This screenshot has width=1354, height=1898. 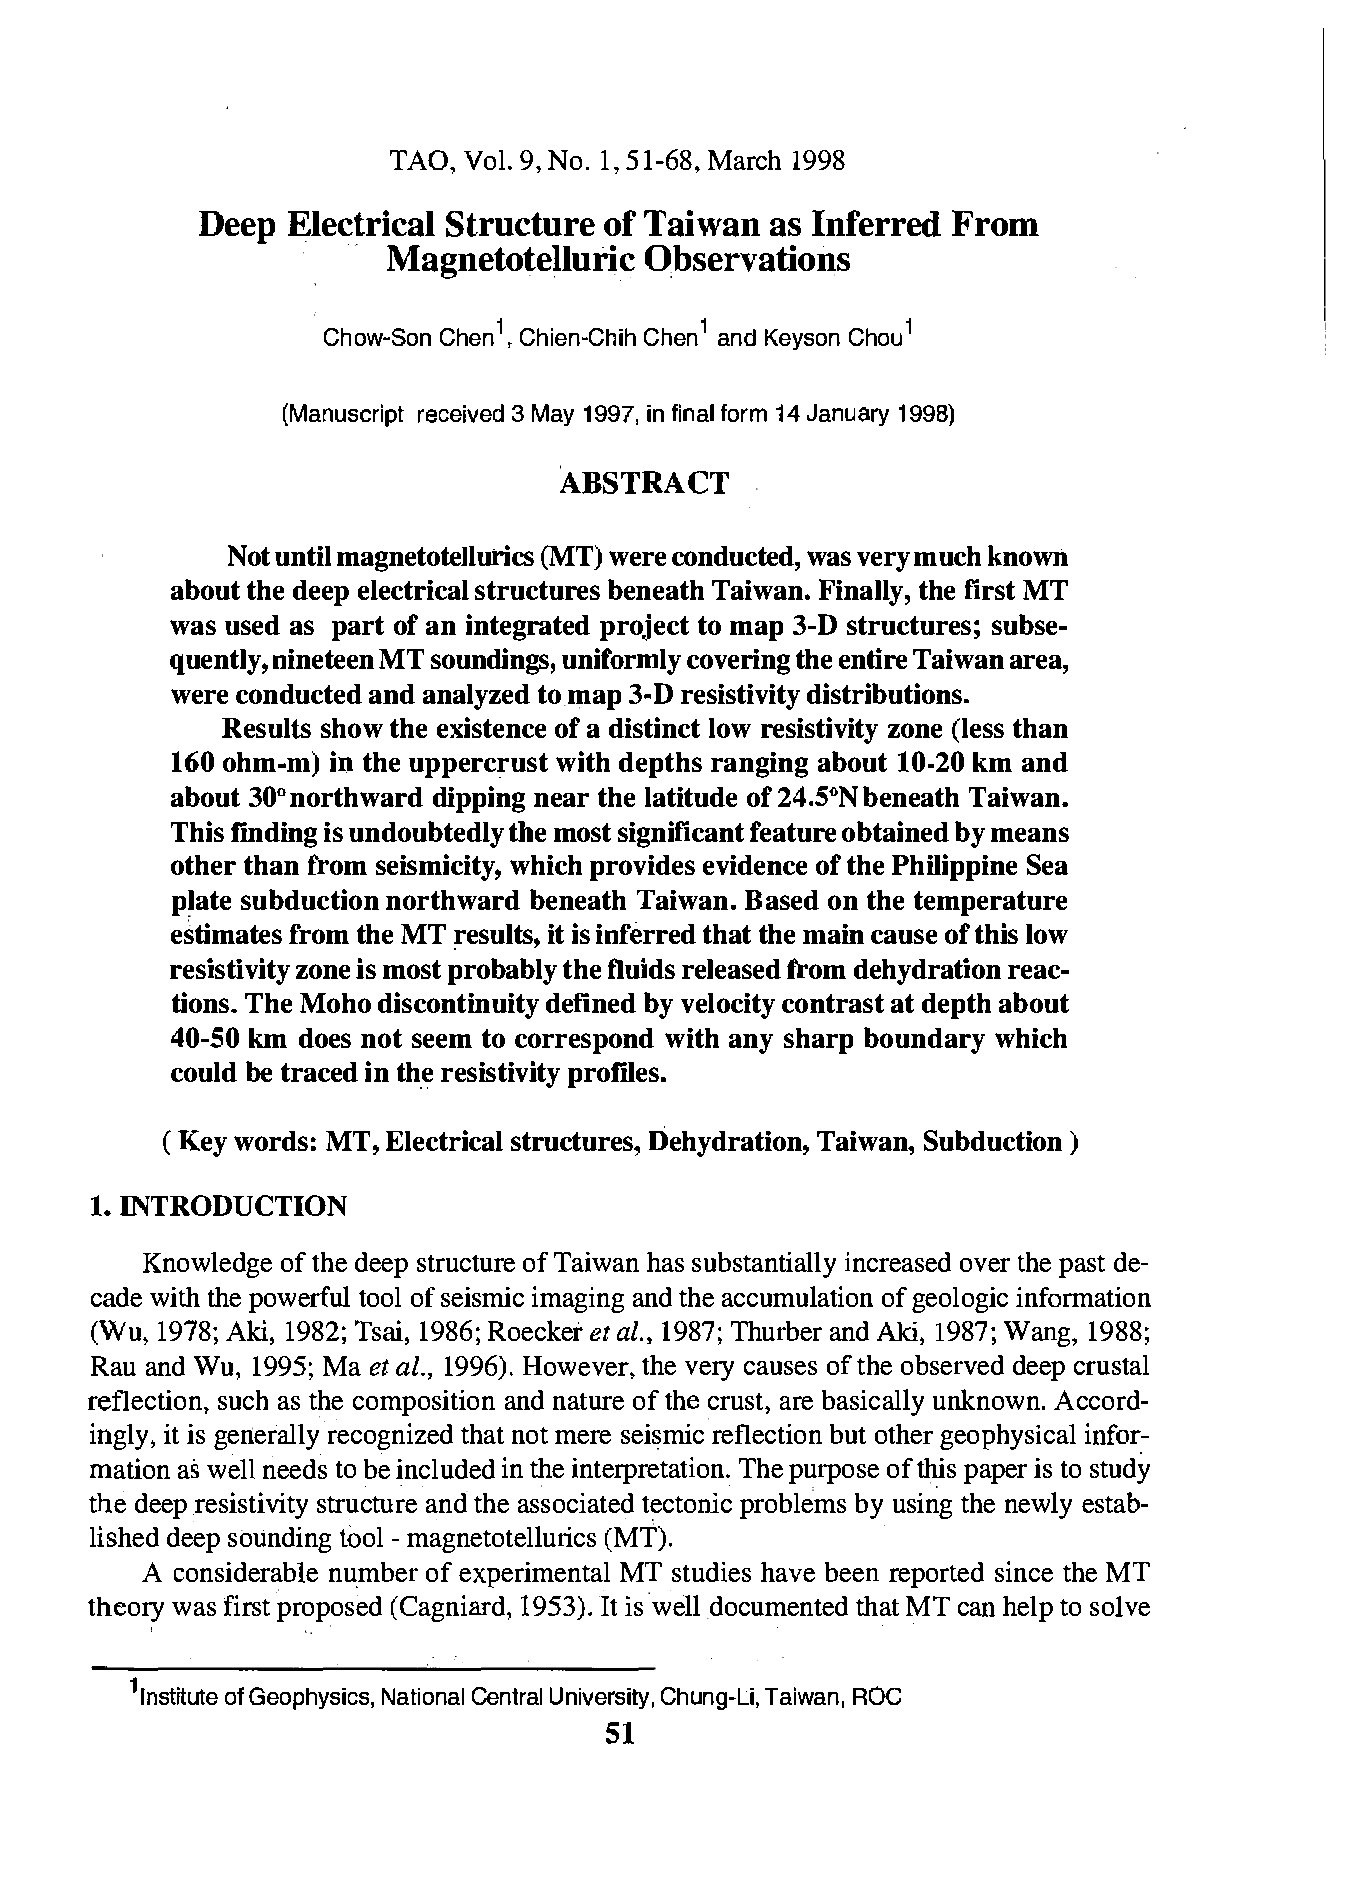 What do you see at coordinates (875, 337) in the screenshot?
I see `Chou` at bounding box center [875, 337].
